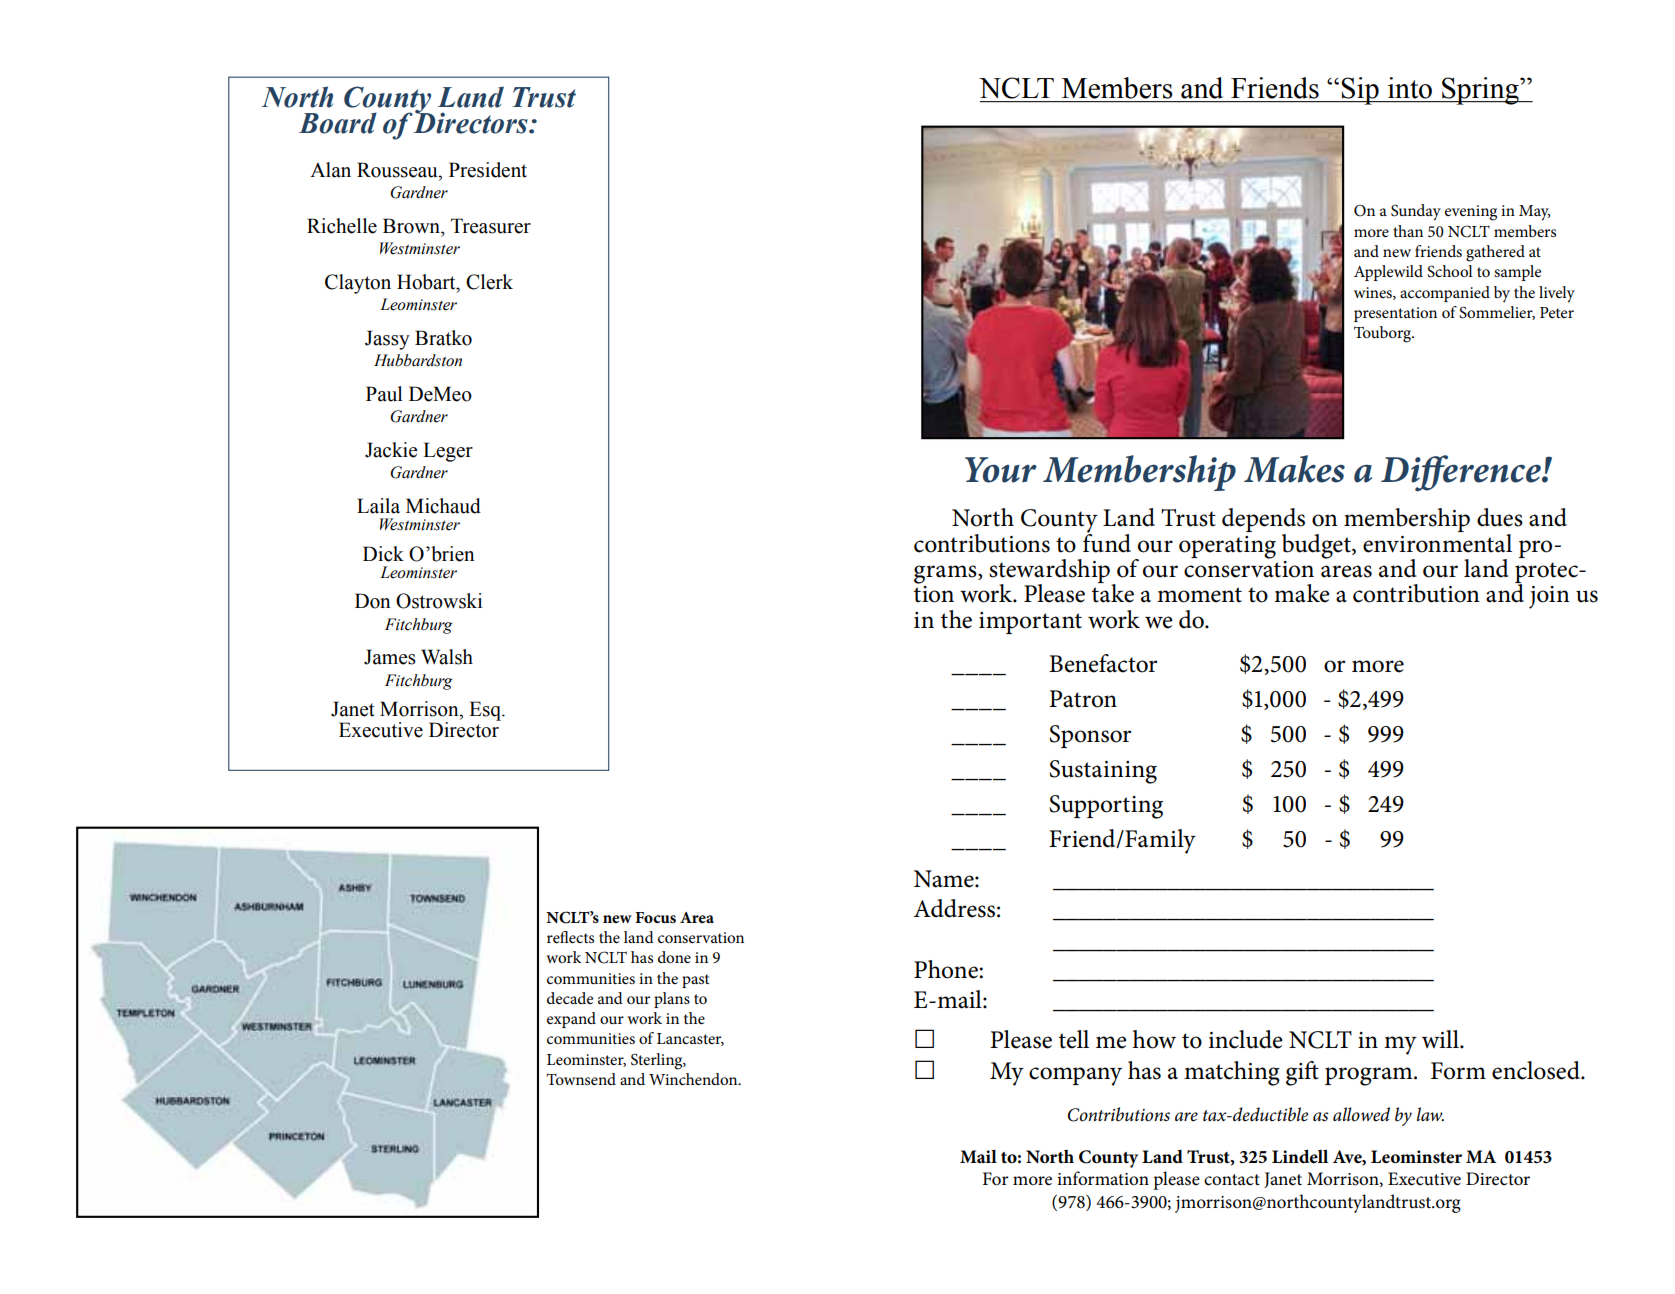 Image resolution: width=1675 pixels, height=1294 pixels. Describe the element at coordinates (1462, 473) in the screenshot. I see `Difference` at that location.
